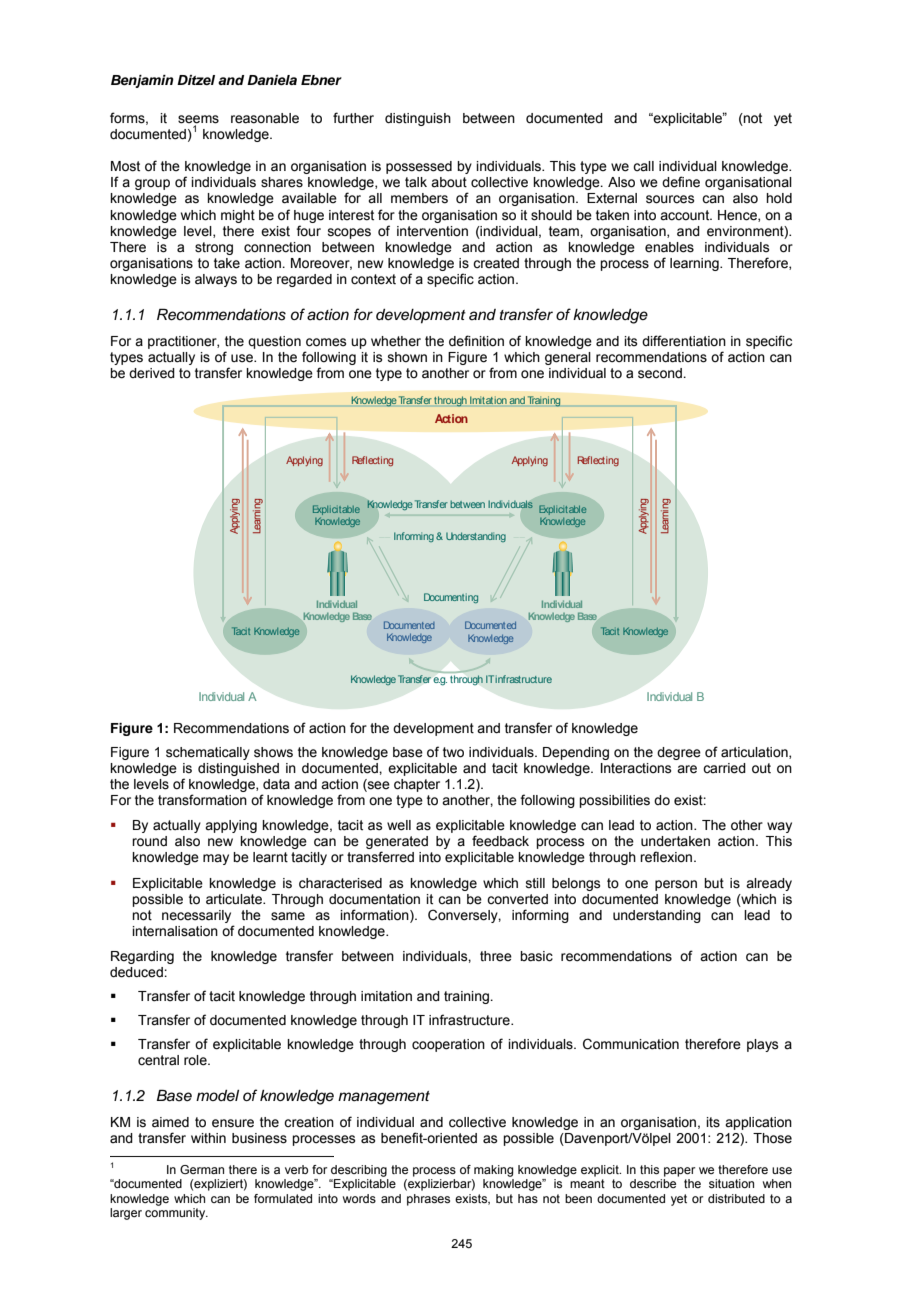  Describe the element at coordinates (676, 885) in the screenshot. I see `person` at that location.
